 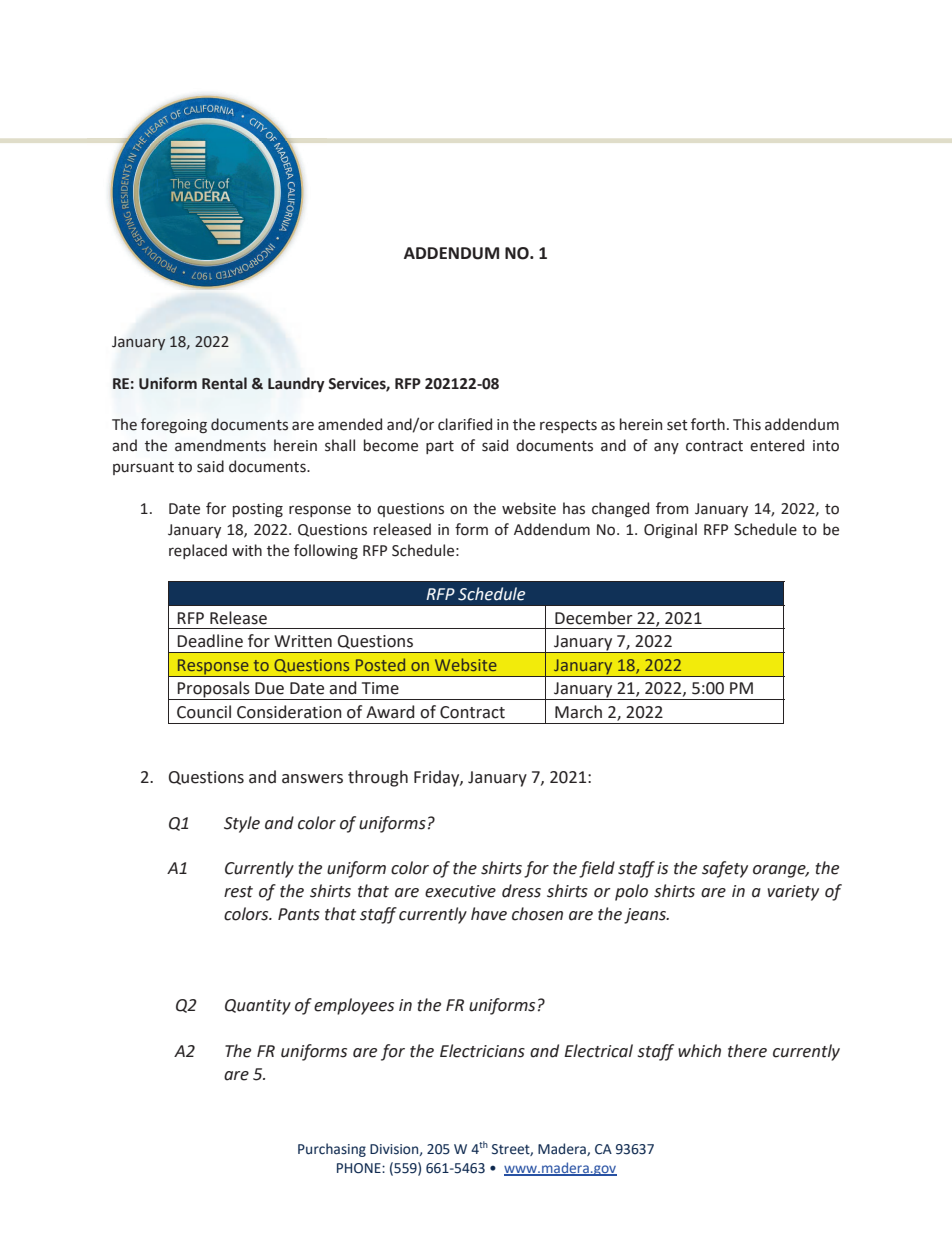 What do you see at coordinates (242, 824) in the document?
I see `Style` at bounding box center [242, 824].
